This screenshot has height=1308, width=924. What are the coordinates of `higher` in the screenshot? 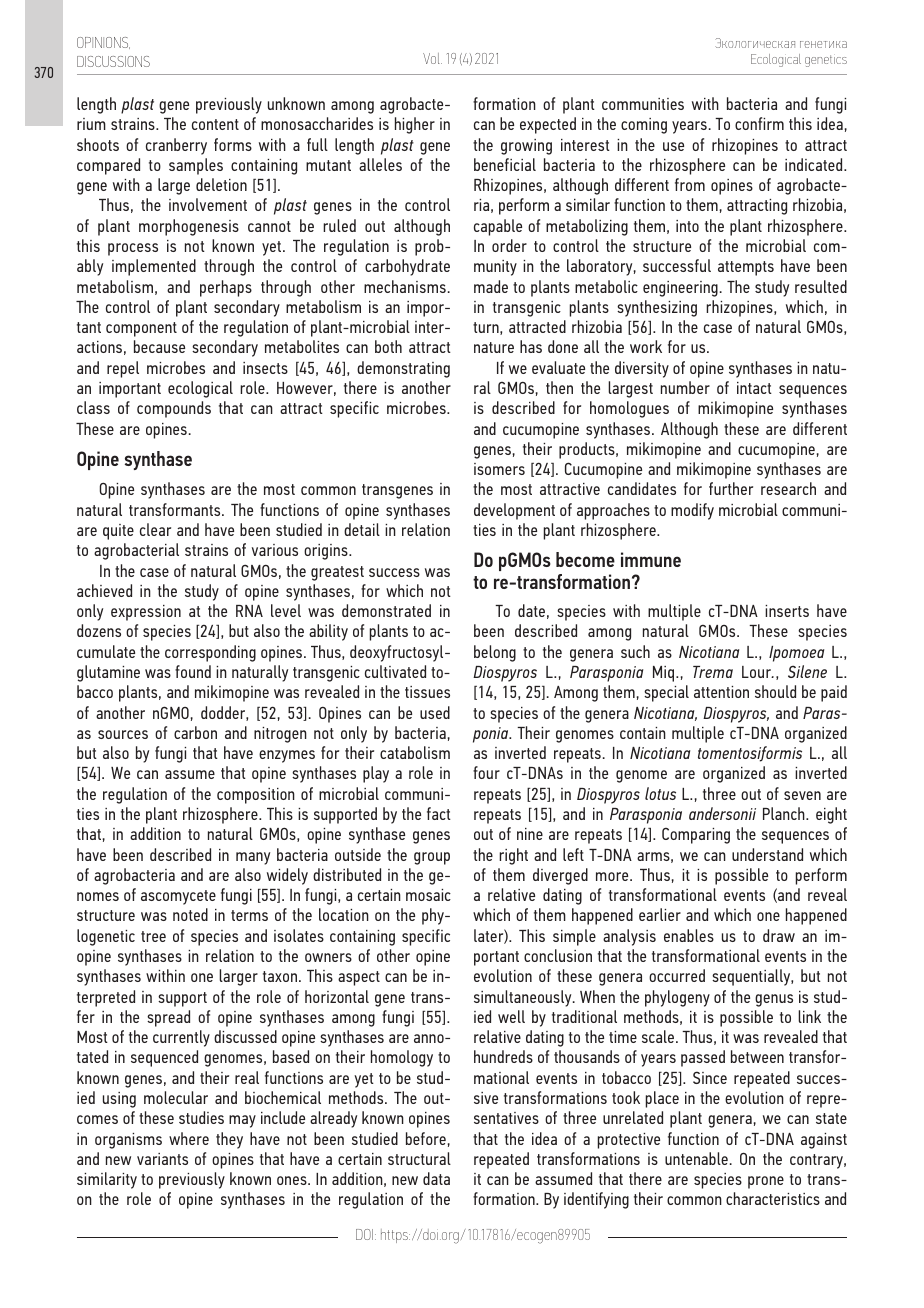 It's located at (415, 125).
